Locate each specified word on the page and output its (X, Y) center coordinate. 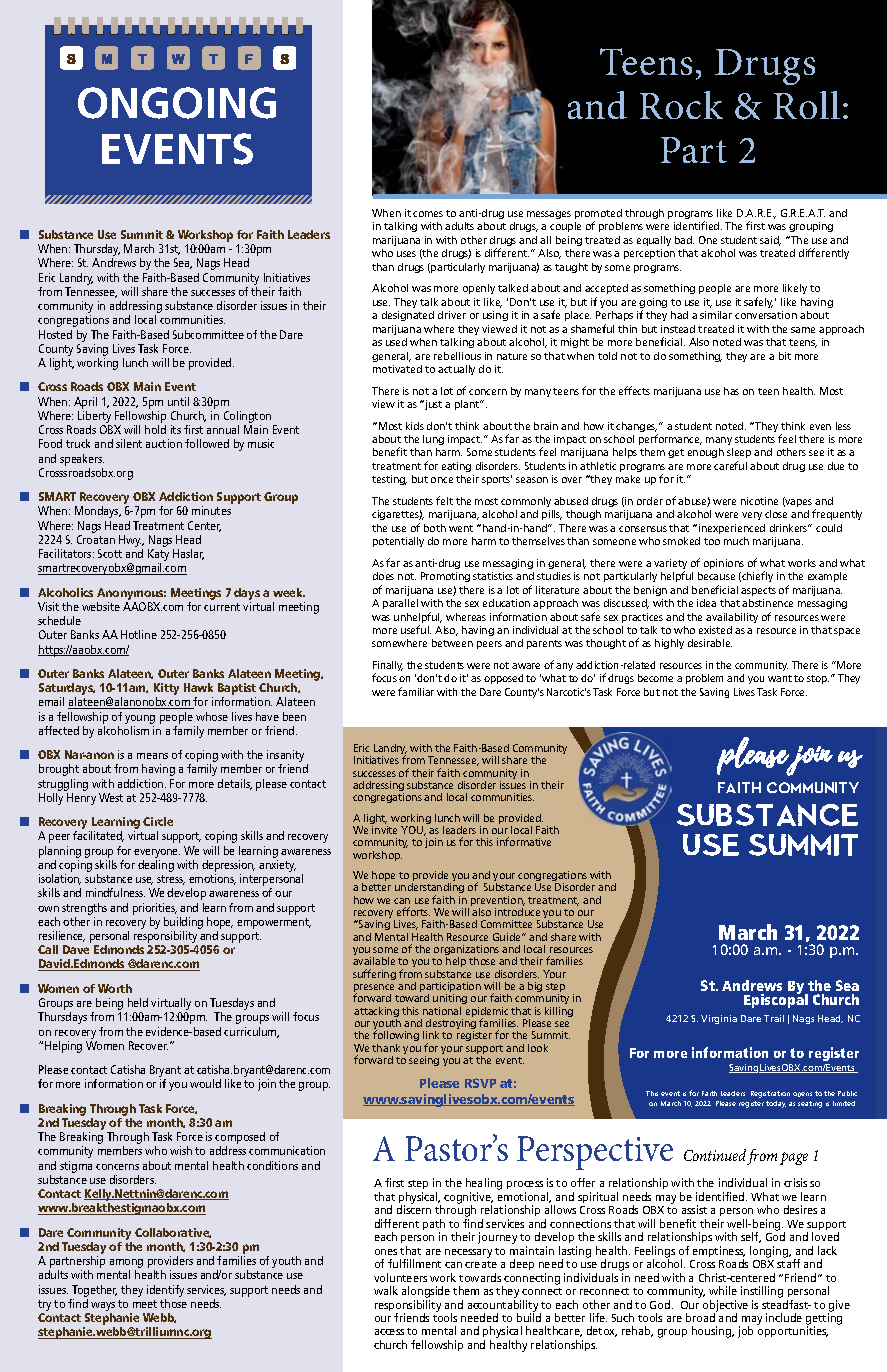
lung (433, 440)
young (140, 719)
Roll (807, 105)
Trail (774, 1018)
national (442, 1011)
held (138, 1002)
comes (428, 214)
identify (165, 1291)
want (780, 678)
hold (155, 429)
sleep (739, 455)
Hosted (55, 334)
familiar (416, 691)
